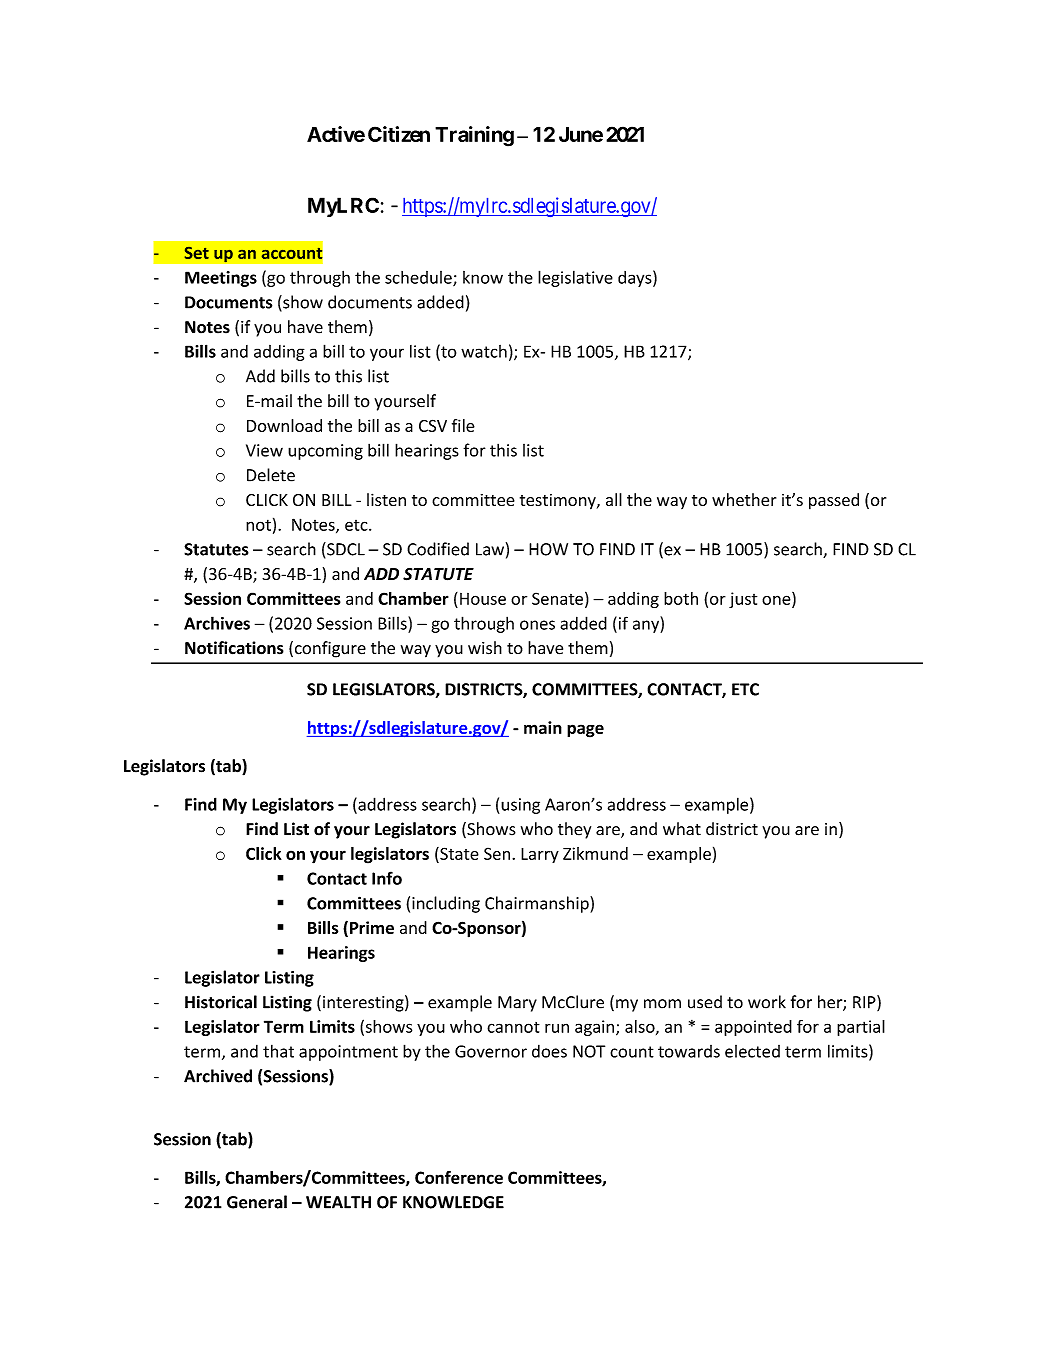 This screenshot has width=1043, height=1350. Describe the element at coordinates (752, 1051) in the screenshot. I see `elected` at that location.
